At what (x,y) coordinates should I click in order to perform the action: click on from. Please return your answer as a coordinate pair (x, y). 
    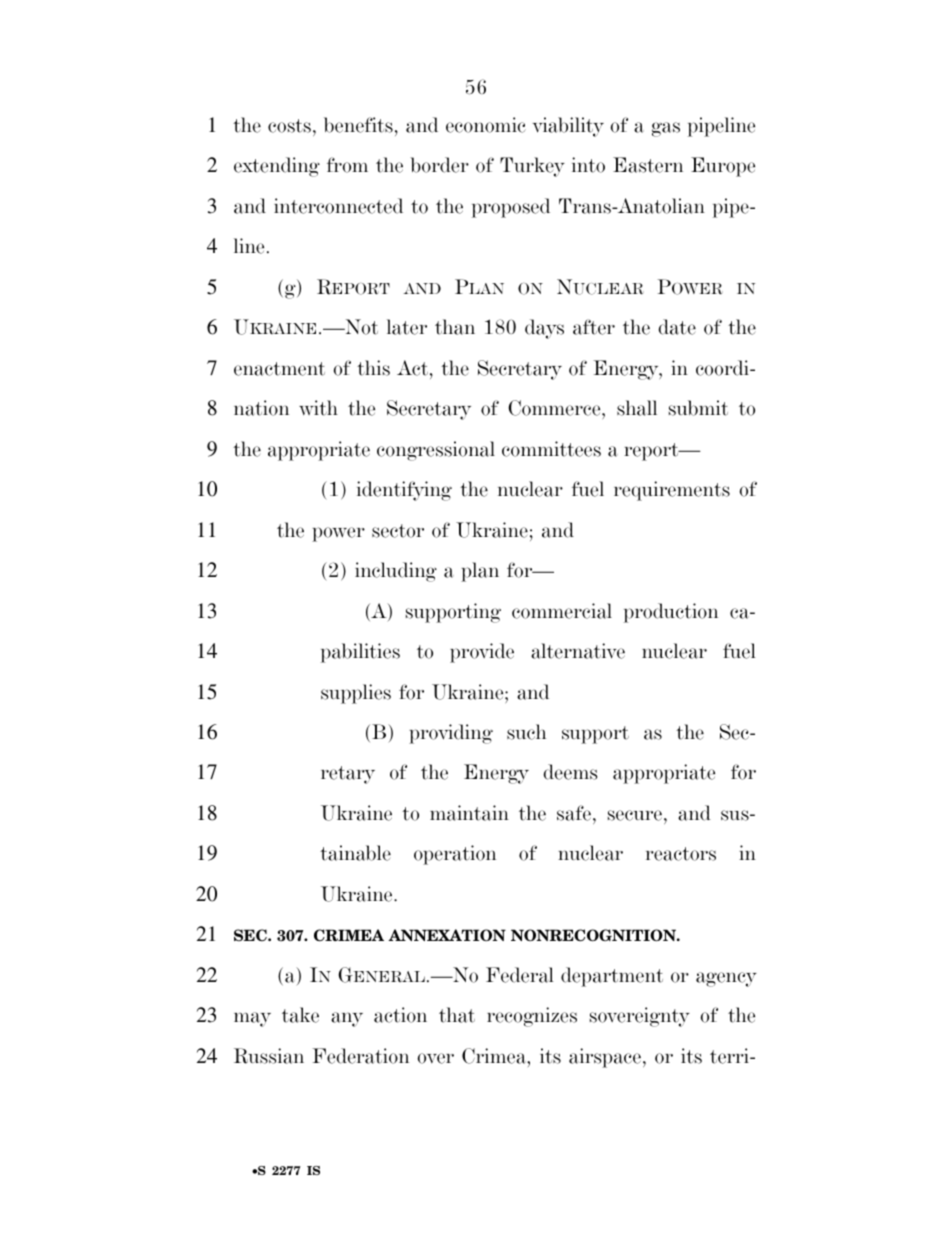
    Looking at the image, I should click on (347, 165).
